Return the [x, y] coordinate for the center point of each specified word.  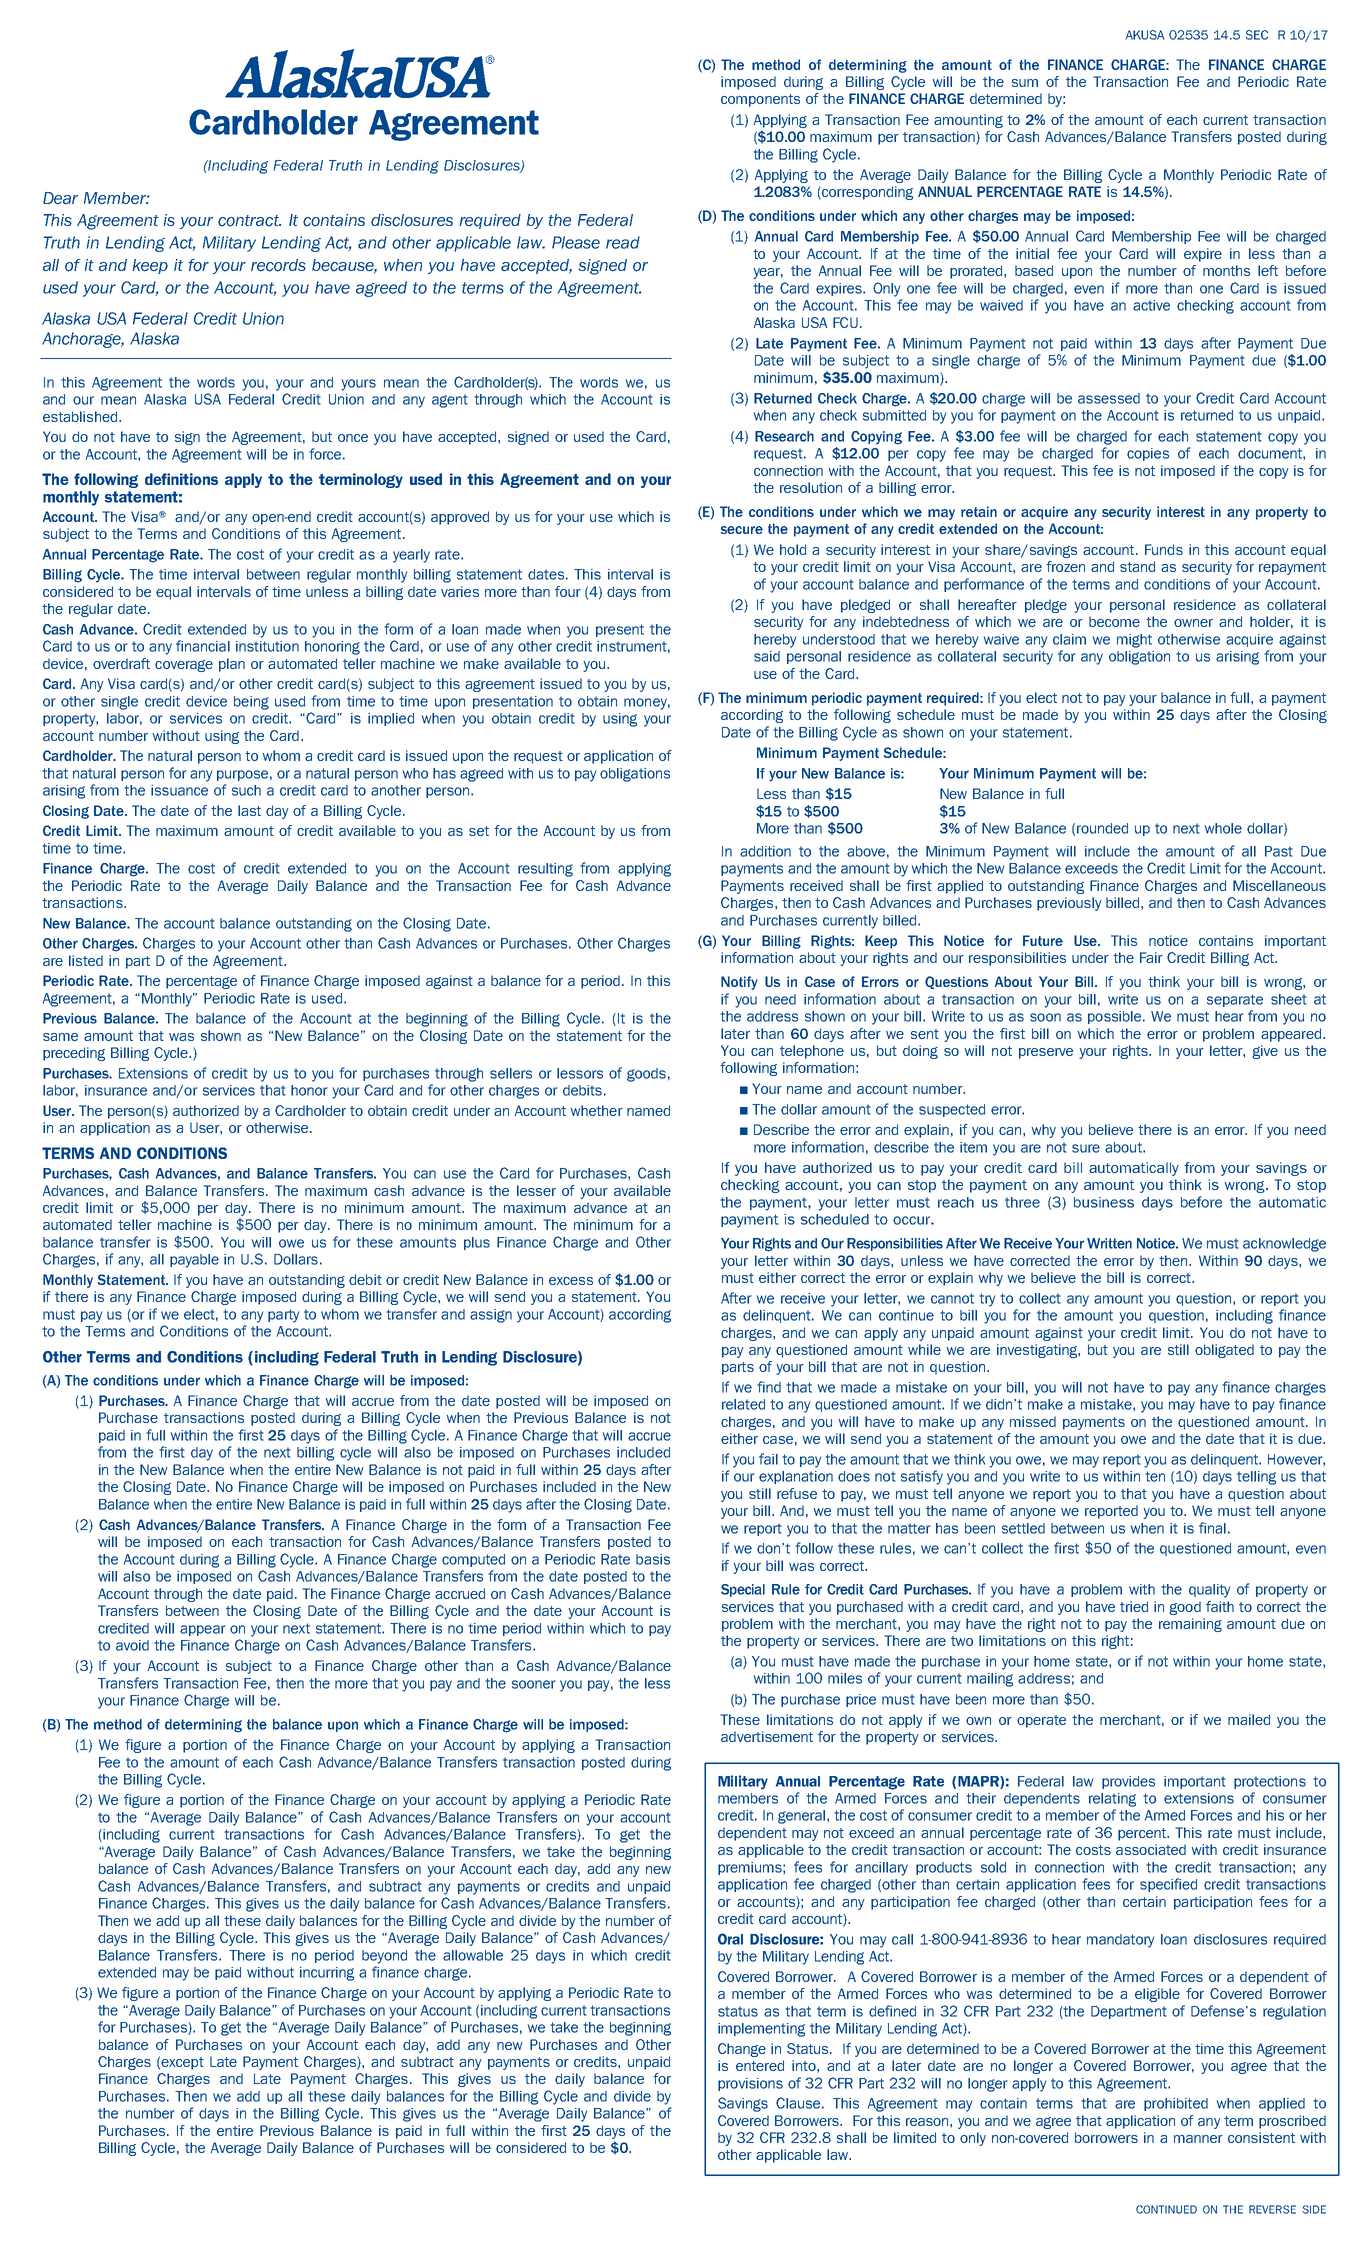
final [1212, 1528]
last [249, 810]
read [623, 242]
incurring [327, 1974]
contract [249, 221]
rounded [1102, 828]
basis [653, 1559]
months [1226, 270]
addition [765, 851]
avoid [132, 1645]
